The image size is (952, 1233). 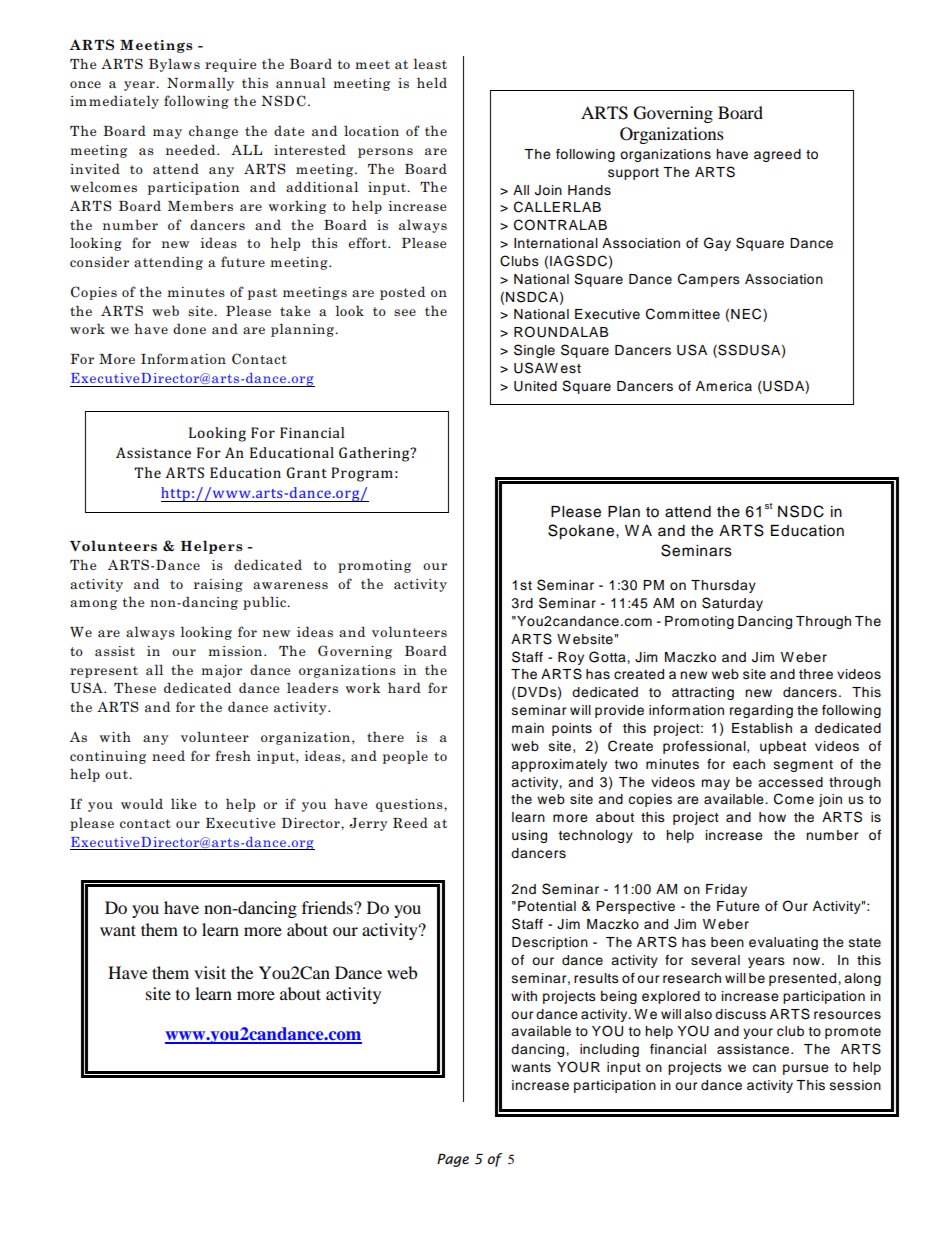 I want to click on questions, so click(x=410, y=805).
